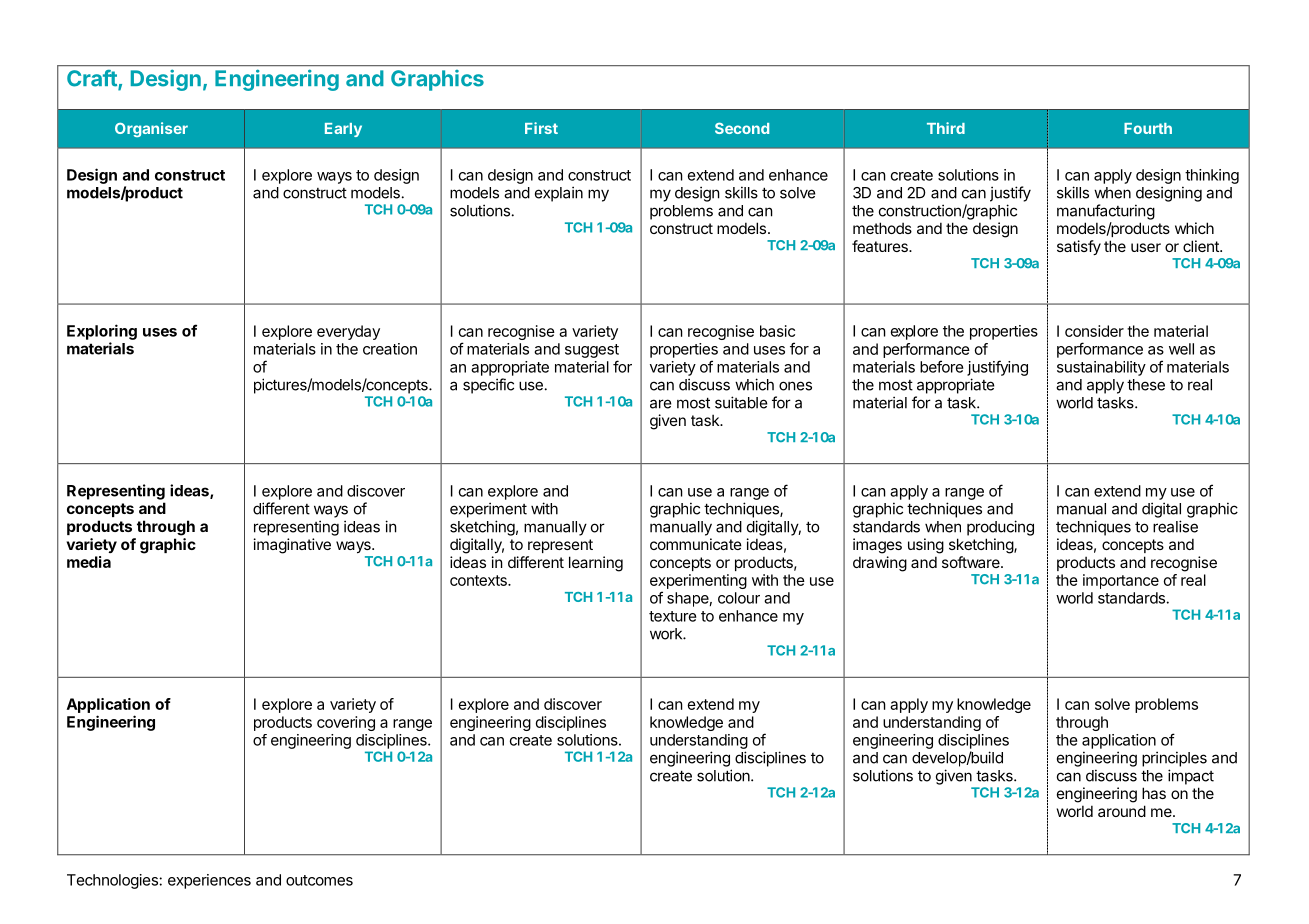 The width and height of the image is (1309, 924). I want to click on outcomes, so click(319, 880).
